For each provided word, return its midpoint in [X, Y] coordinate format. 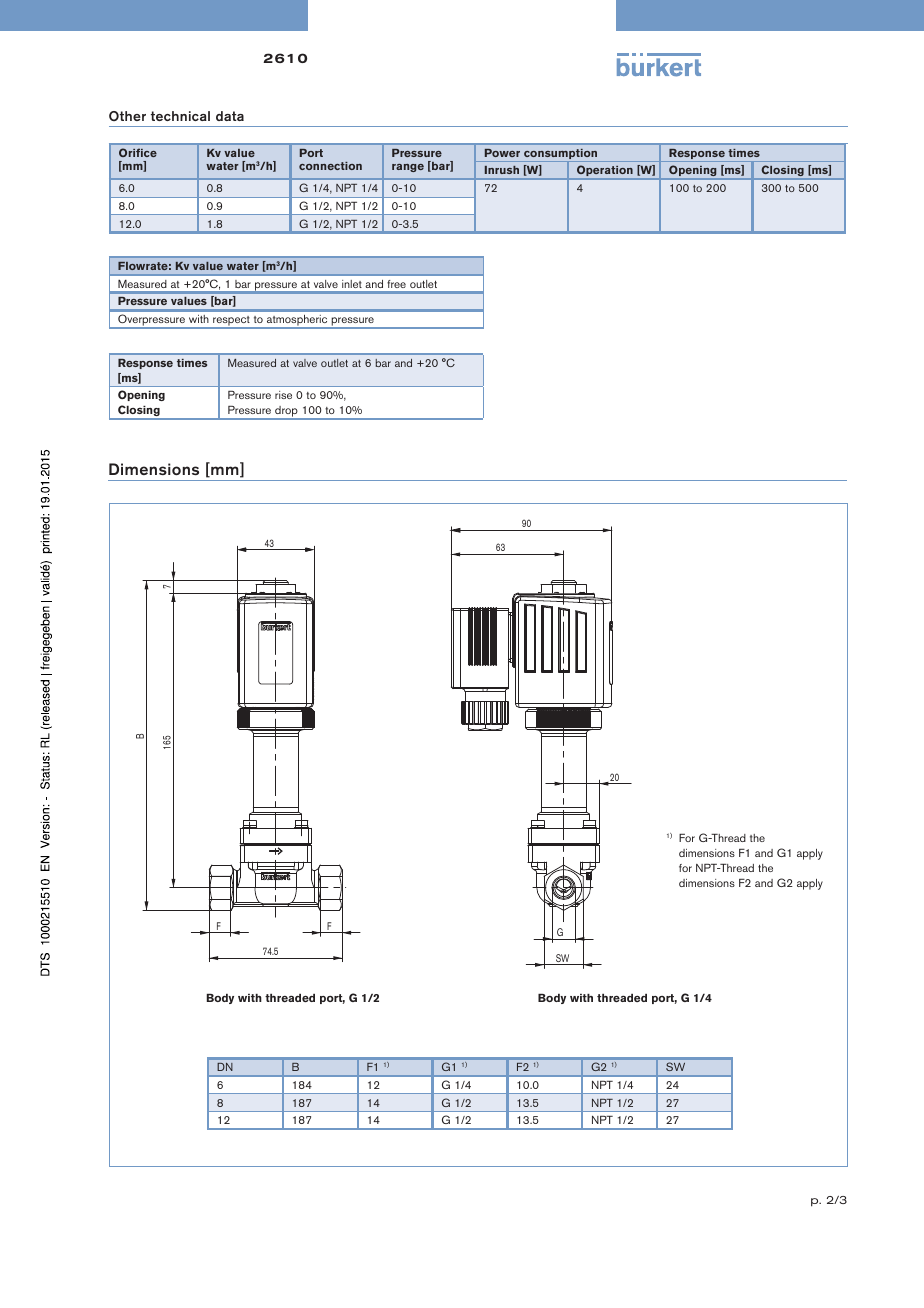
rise [283, 395]
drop [286, 413]
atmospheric [297, 322]
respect [231, 322]
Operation [605, 172]
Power [502, 153]
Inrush [502, 170]
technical [180, 116]
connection [330, 166]
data [230, 116]
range [408, 168]
